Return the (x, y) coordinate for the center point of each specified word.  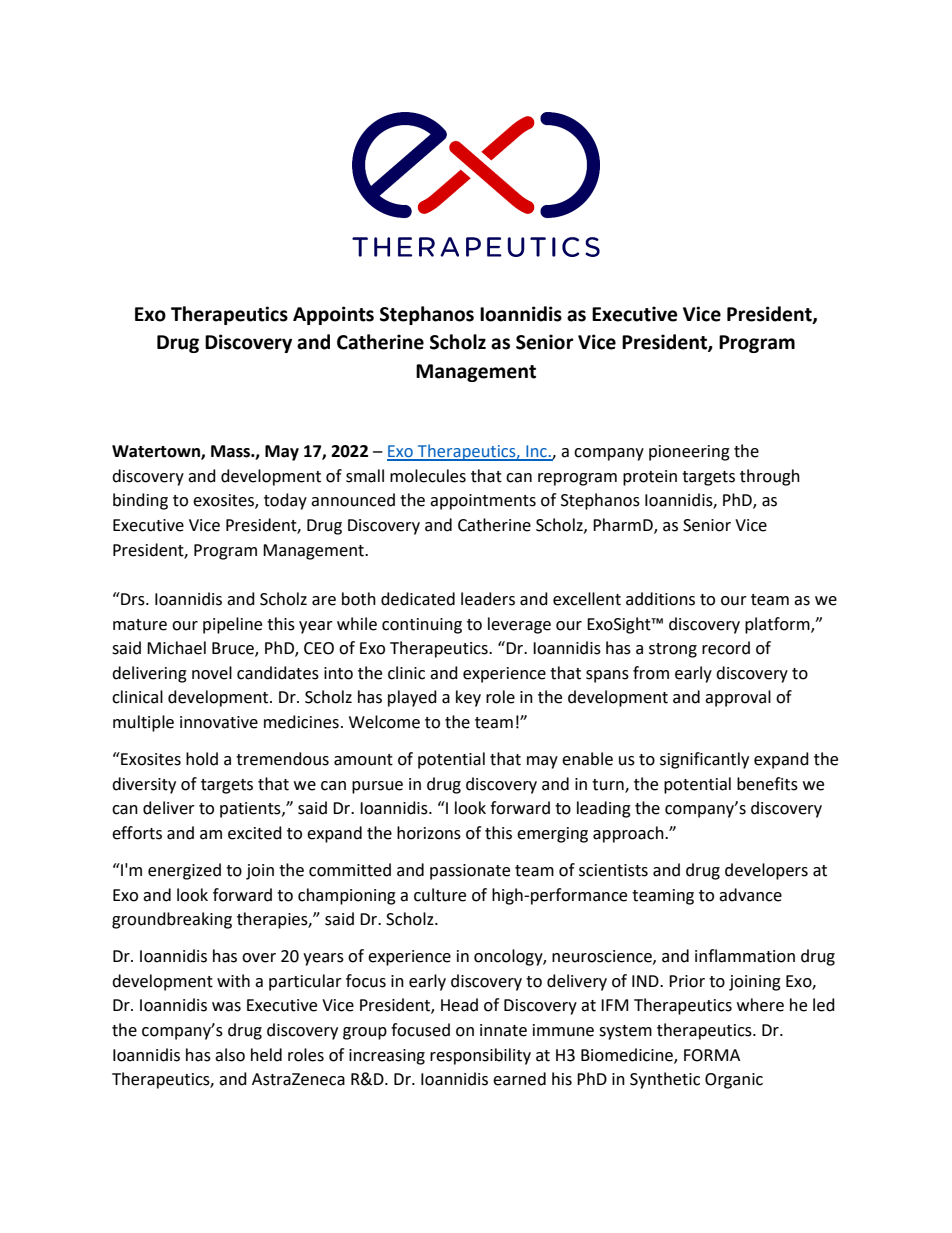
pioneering (689, 453)
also (230, 1055)
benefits (767, 784)
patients (251, 810)
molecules (428, 476)
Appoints (333, 315)
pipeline (232, 625)
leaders (488, 599)
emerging (552, 835)
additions (660, 599)
